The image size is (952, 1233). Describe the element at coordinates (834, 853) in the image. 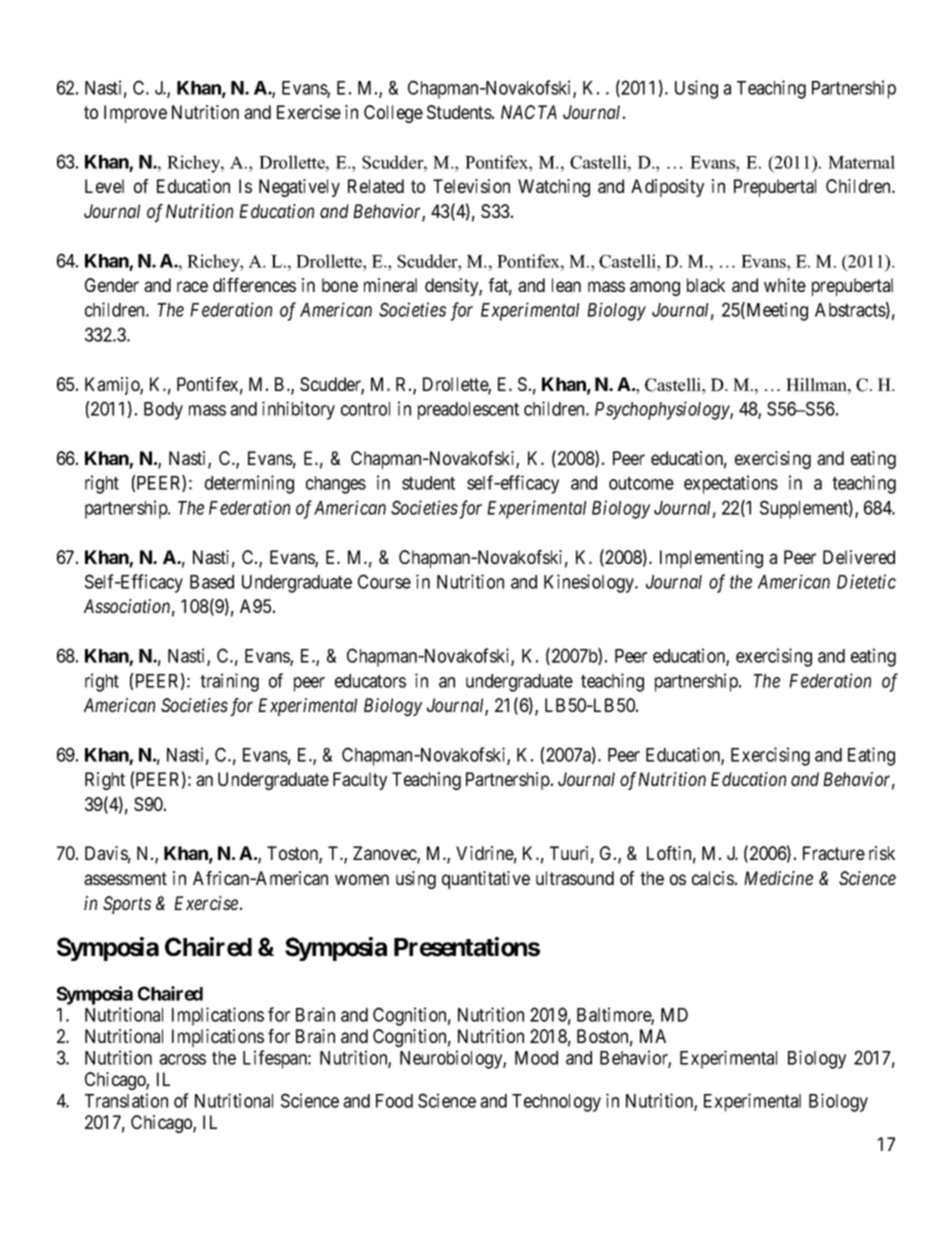

I see `Fracture` at that location.
